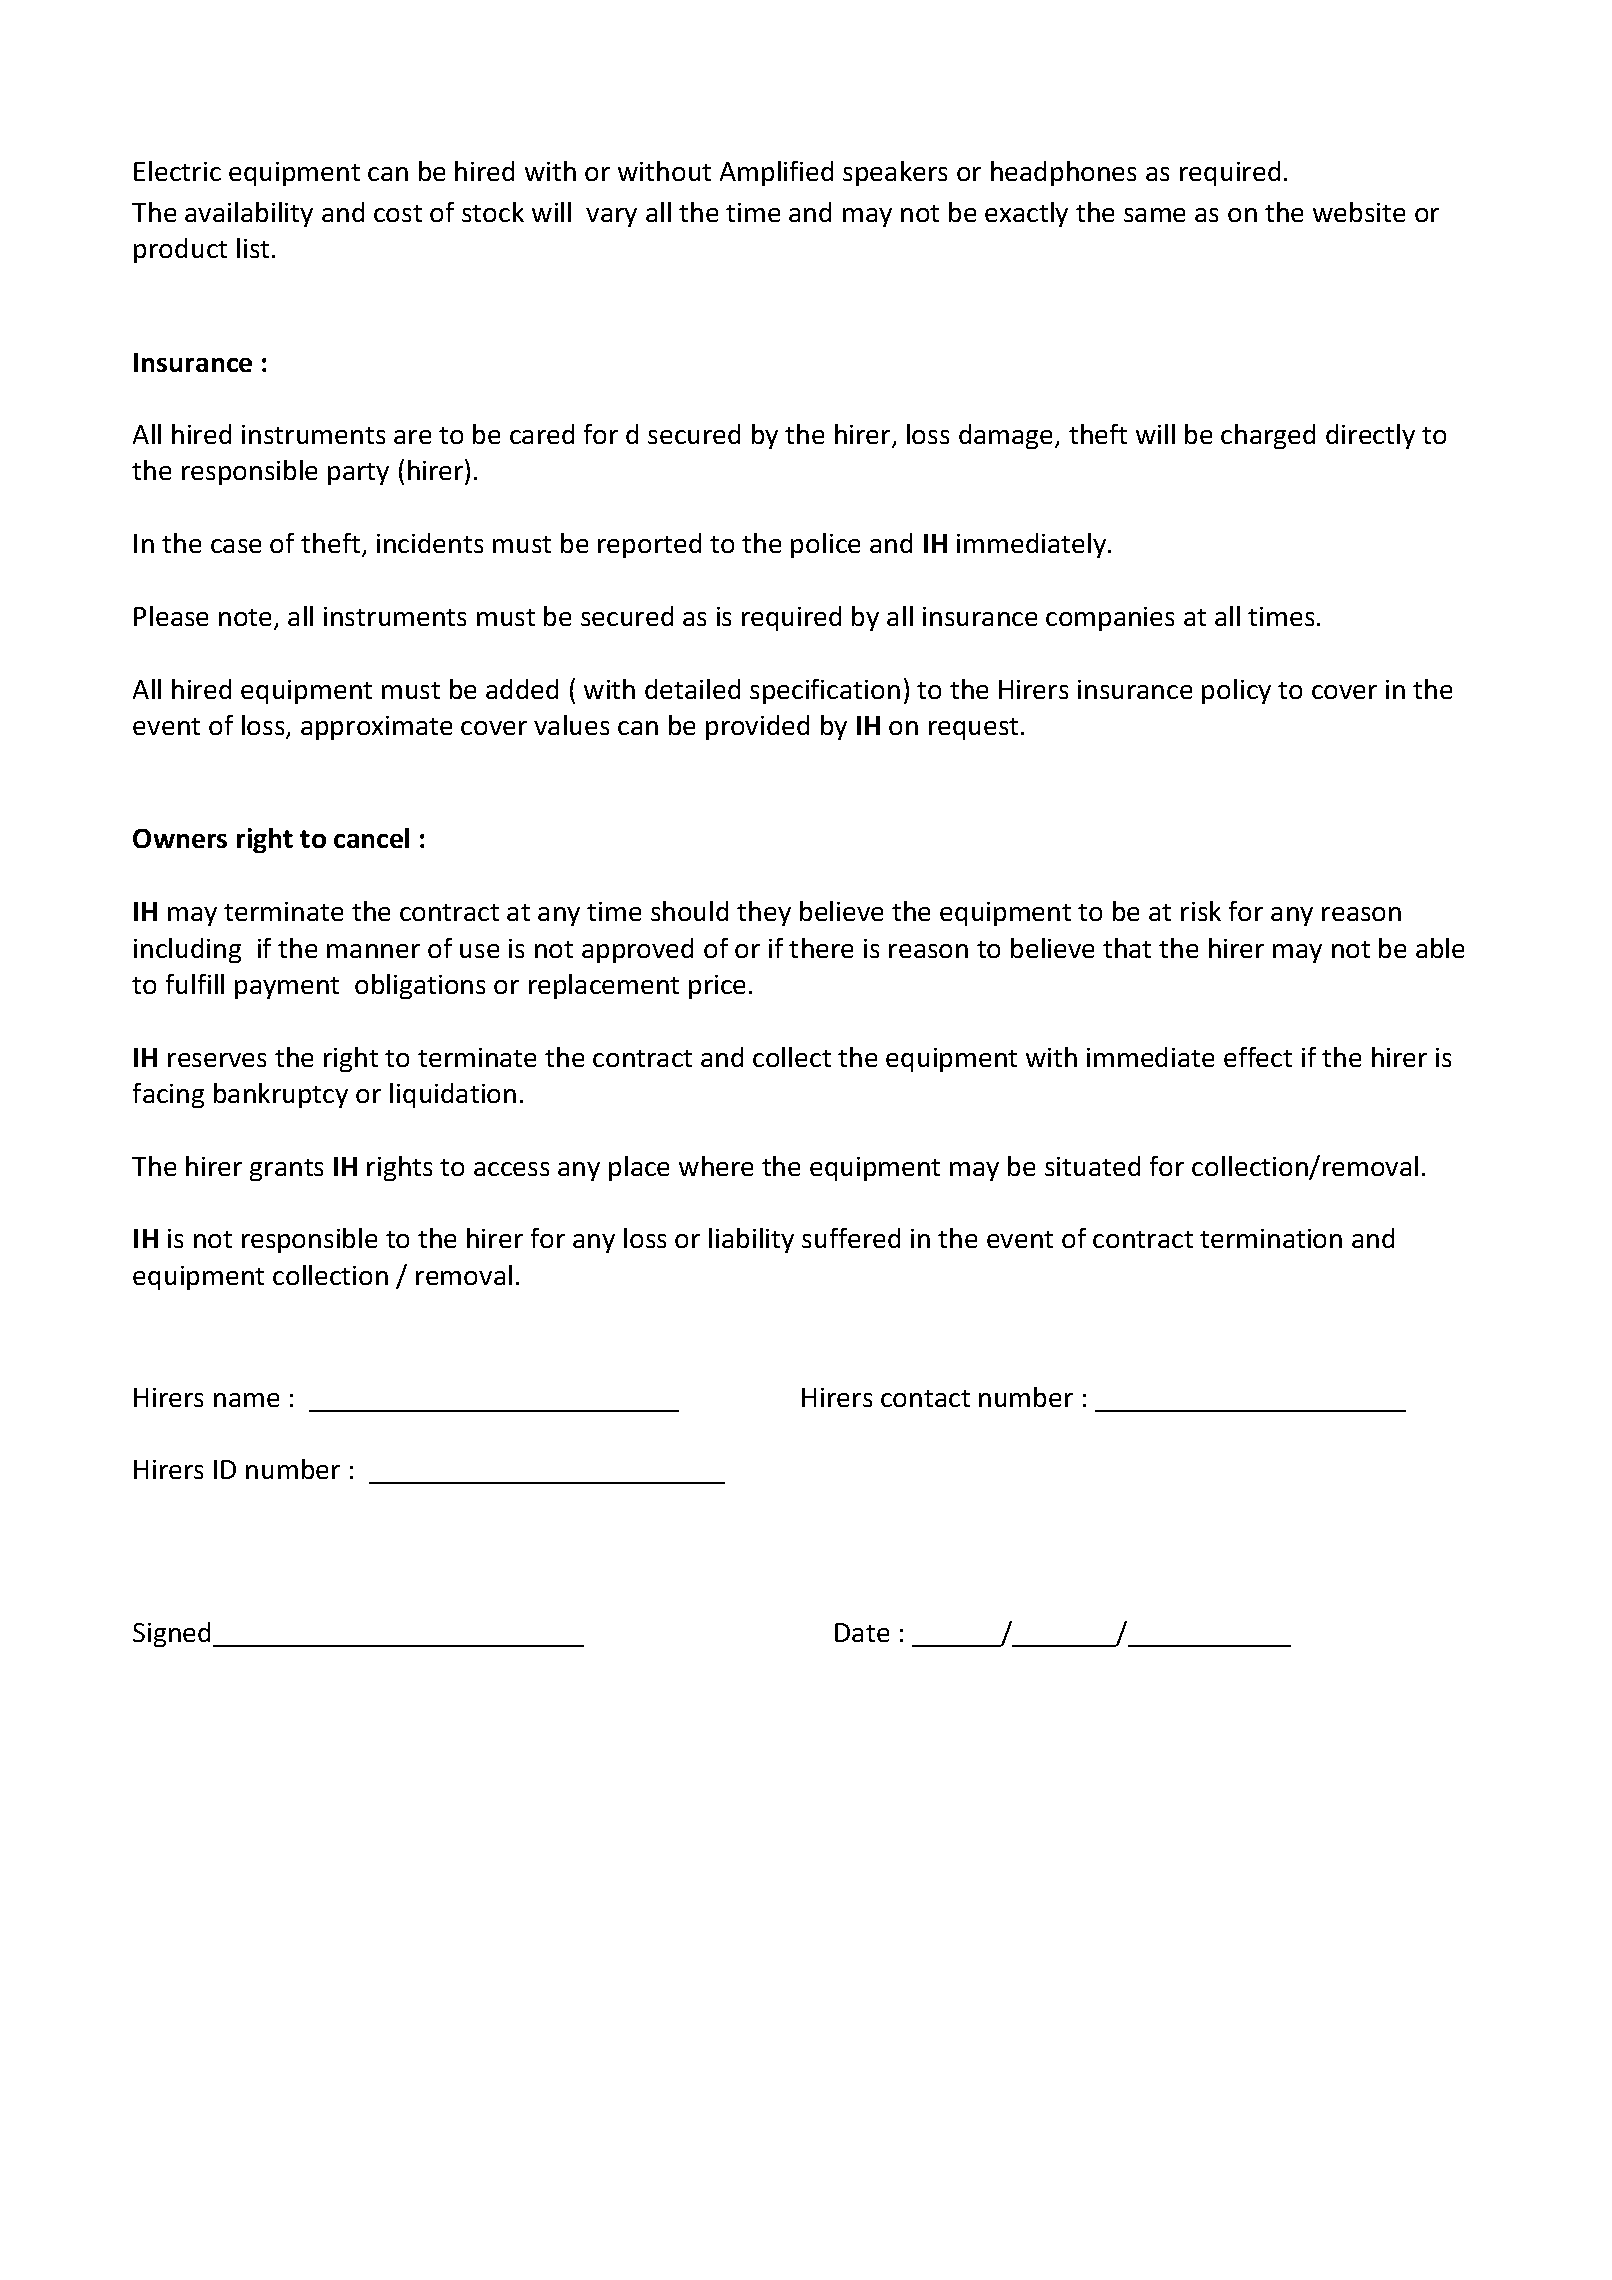  What do you see at coordinates (776, 173) in the image?
I see `Amplified` at bounding box center [776, 173].
